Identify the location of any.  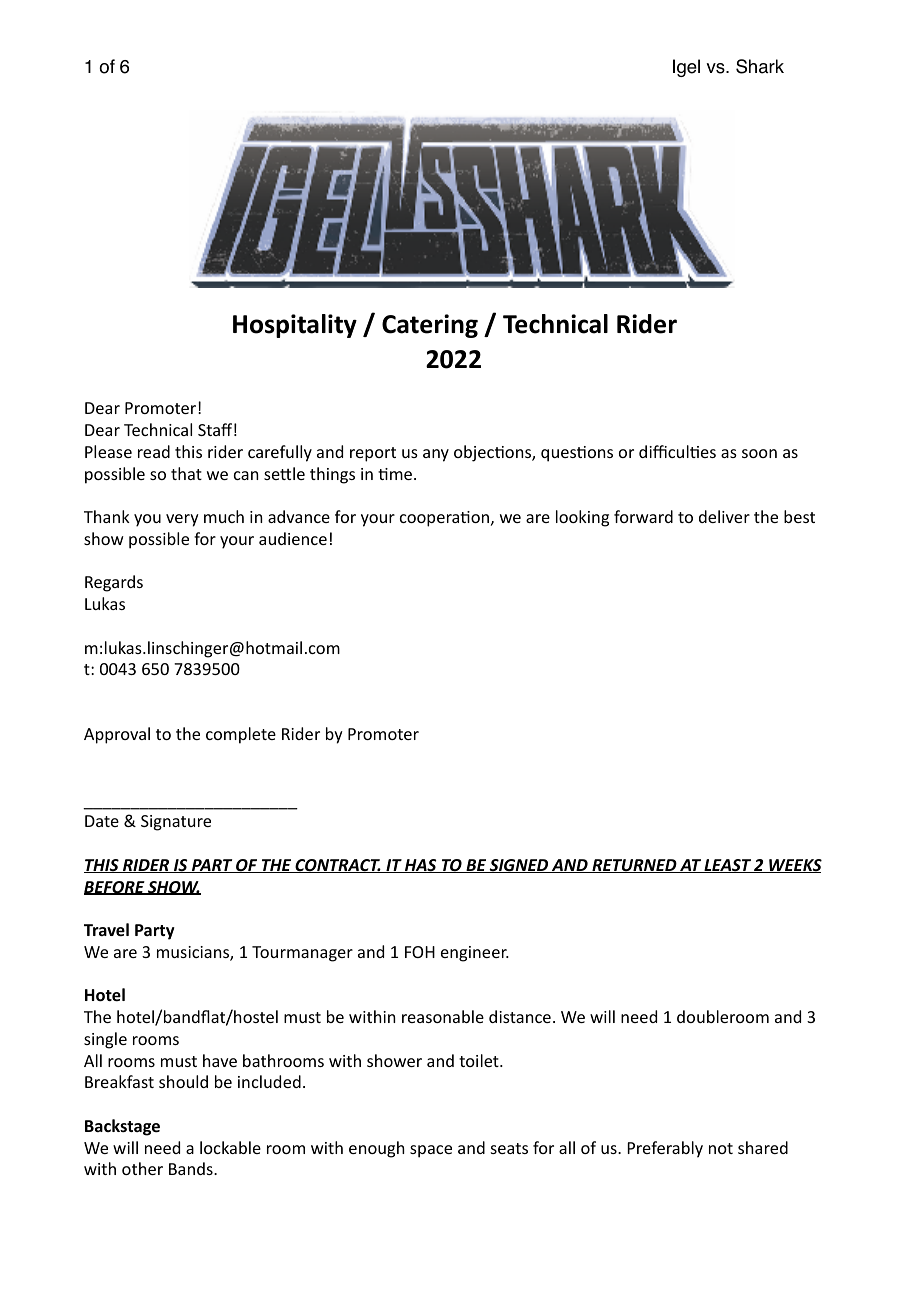
(436, 455).
